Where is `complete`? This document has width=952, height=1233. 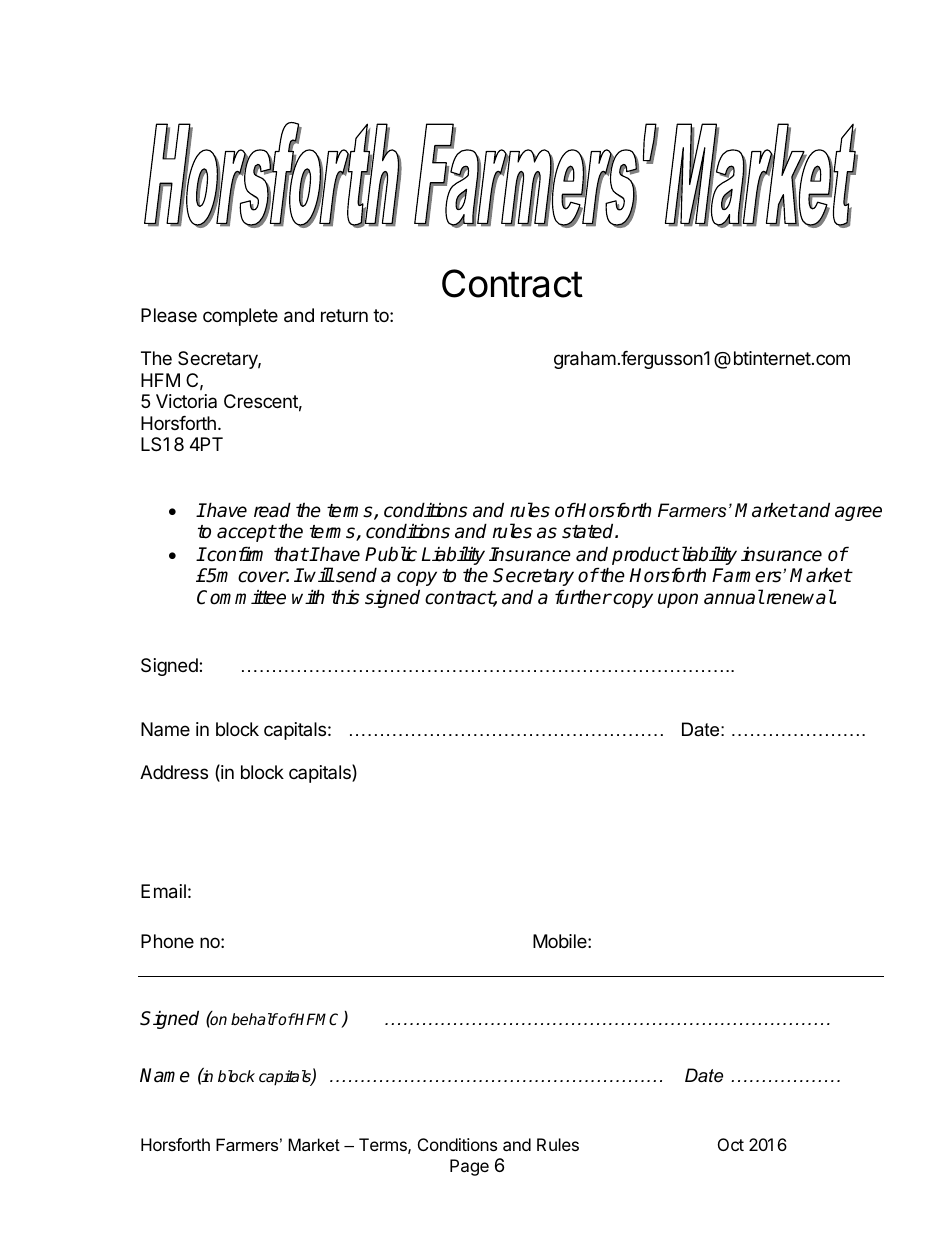 complete is located at coordinates (240, 317).
